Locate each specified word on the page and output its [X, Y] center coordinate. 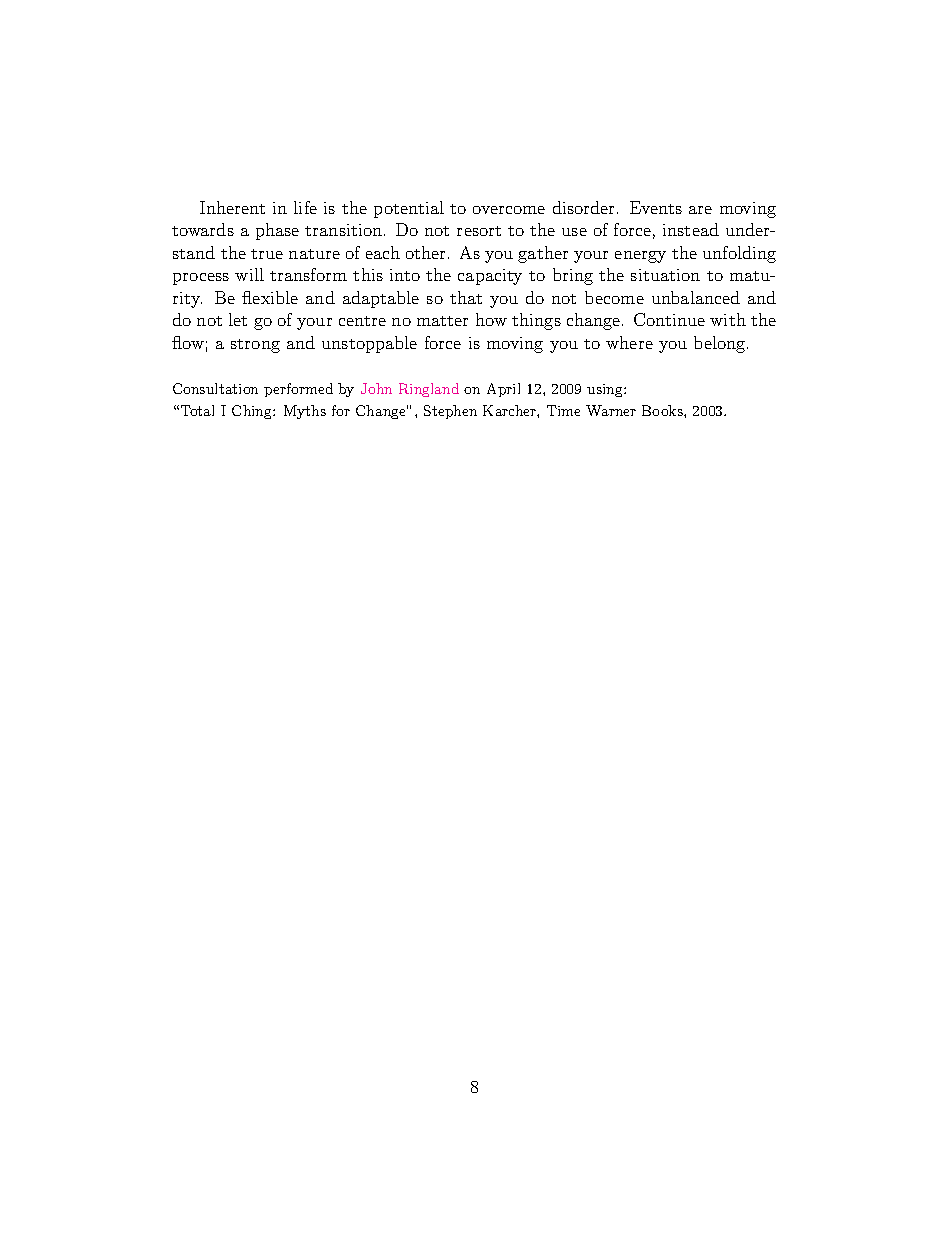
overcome [509, 210]
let [238, 319]
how [491, 319]
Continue [669, 319]
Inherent [232, 207]
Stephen [450, 412]
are [700, 210]
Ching [253, 412]
